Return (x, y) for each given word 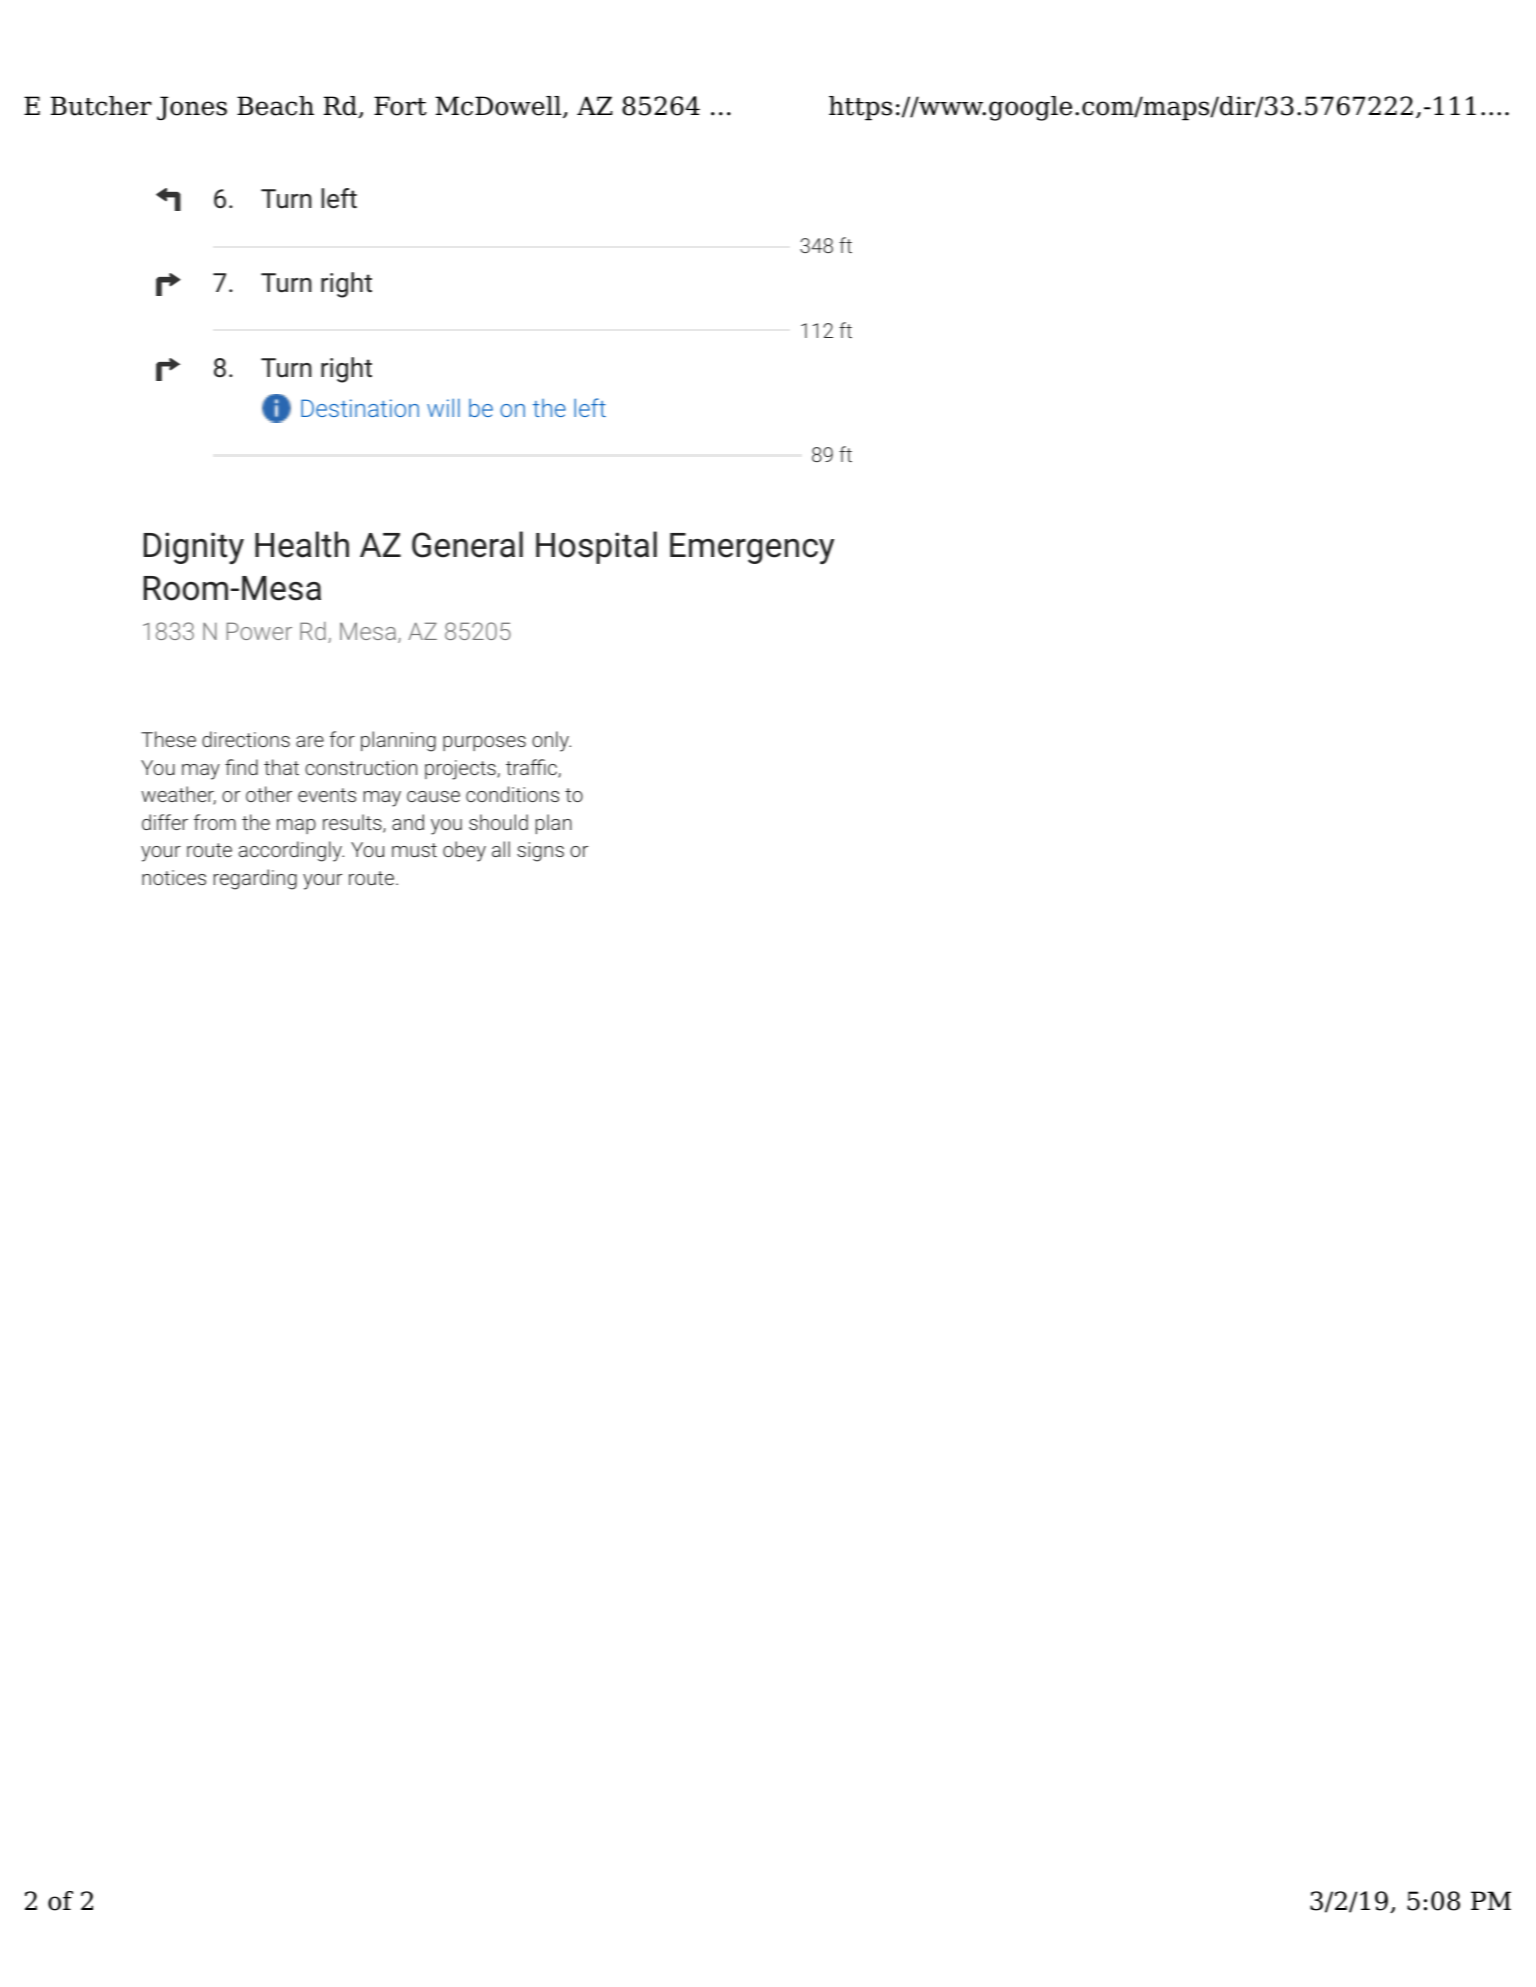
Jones (192, 108)
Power (259, 631)
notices (174, 877)
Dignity (194, 548)
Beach (275, 106)
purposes (484, 743)
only (551, 741)
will (443, 407)
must (414, 850)
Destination (360, 408)
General (467, 544)
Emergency (752, 548)
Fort (400, 106)
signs (540, 852)
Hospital (596, 547)
